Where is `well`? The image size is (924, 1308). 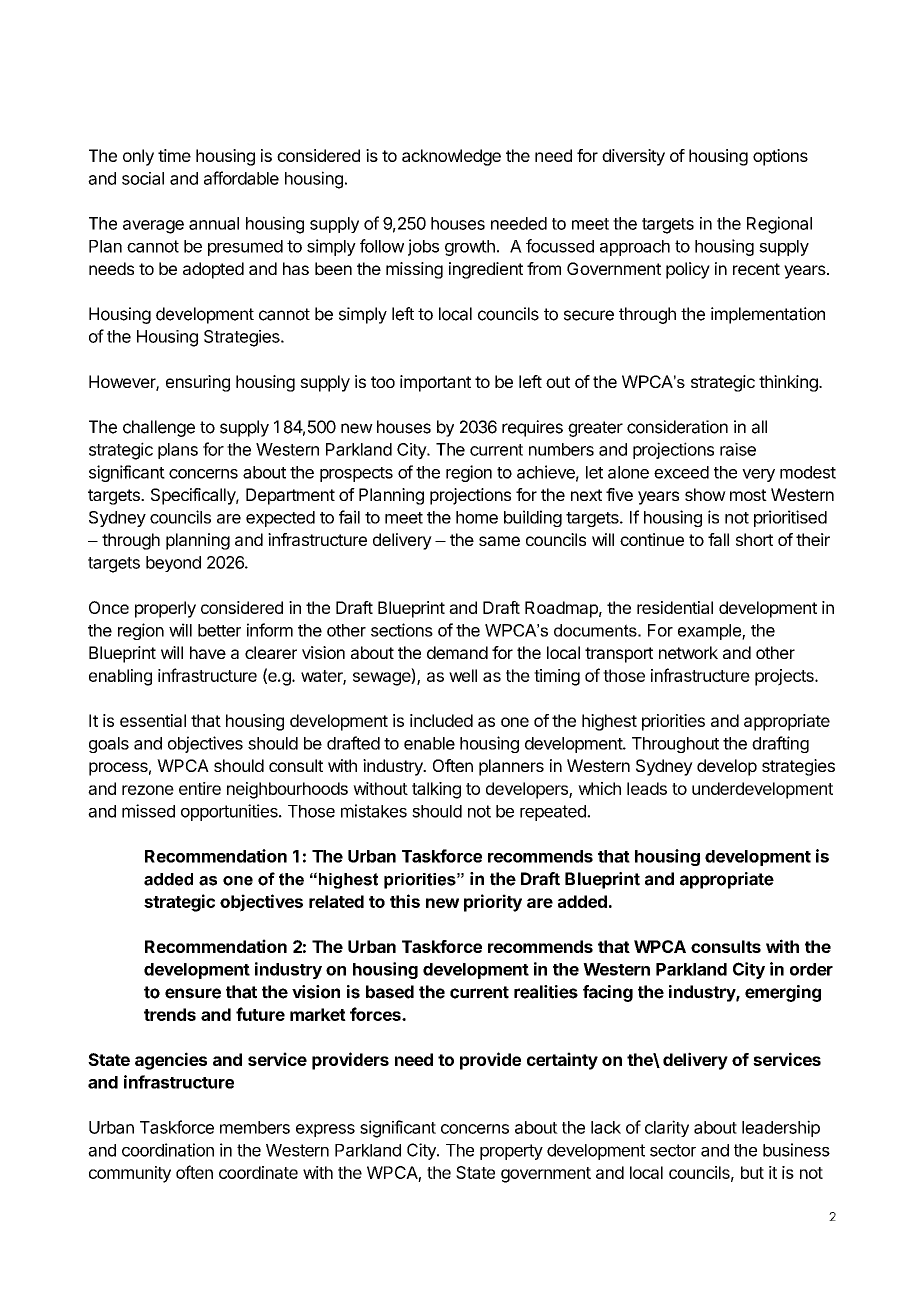 well is located at coordinates (463, 675).
